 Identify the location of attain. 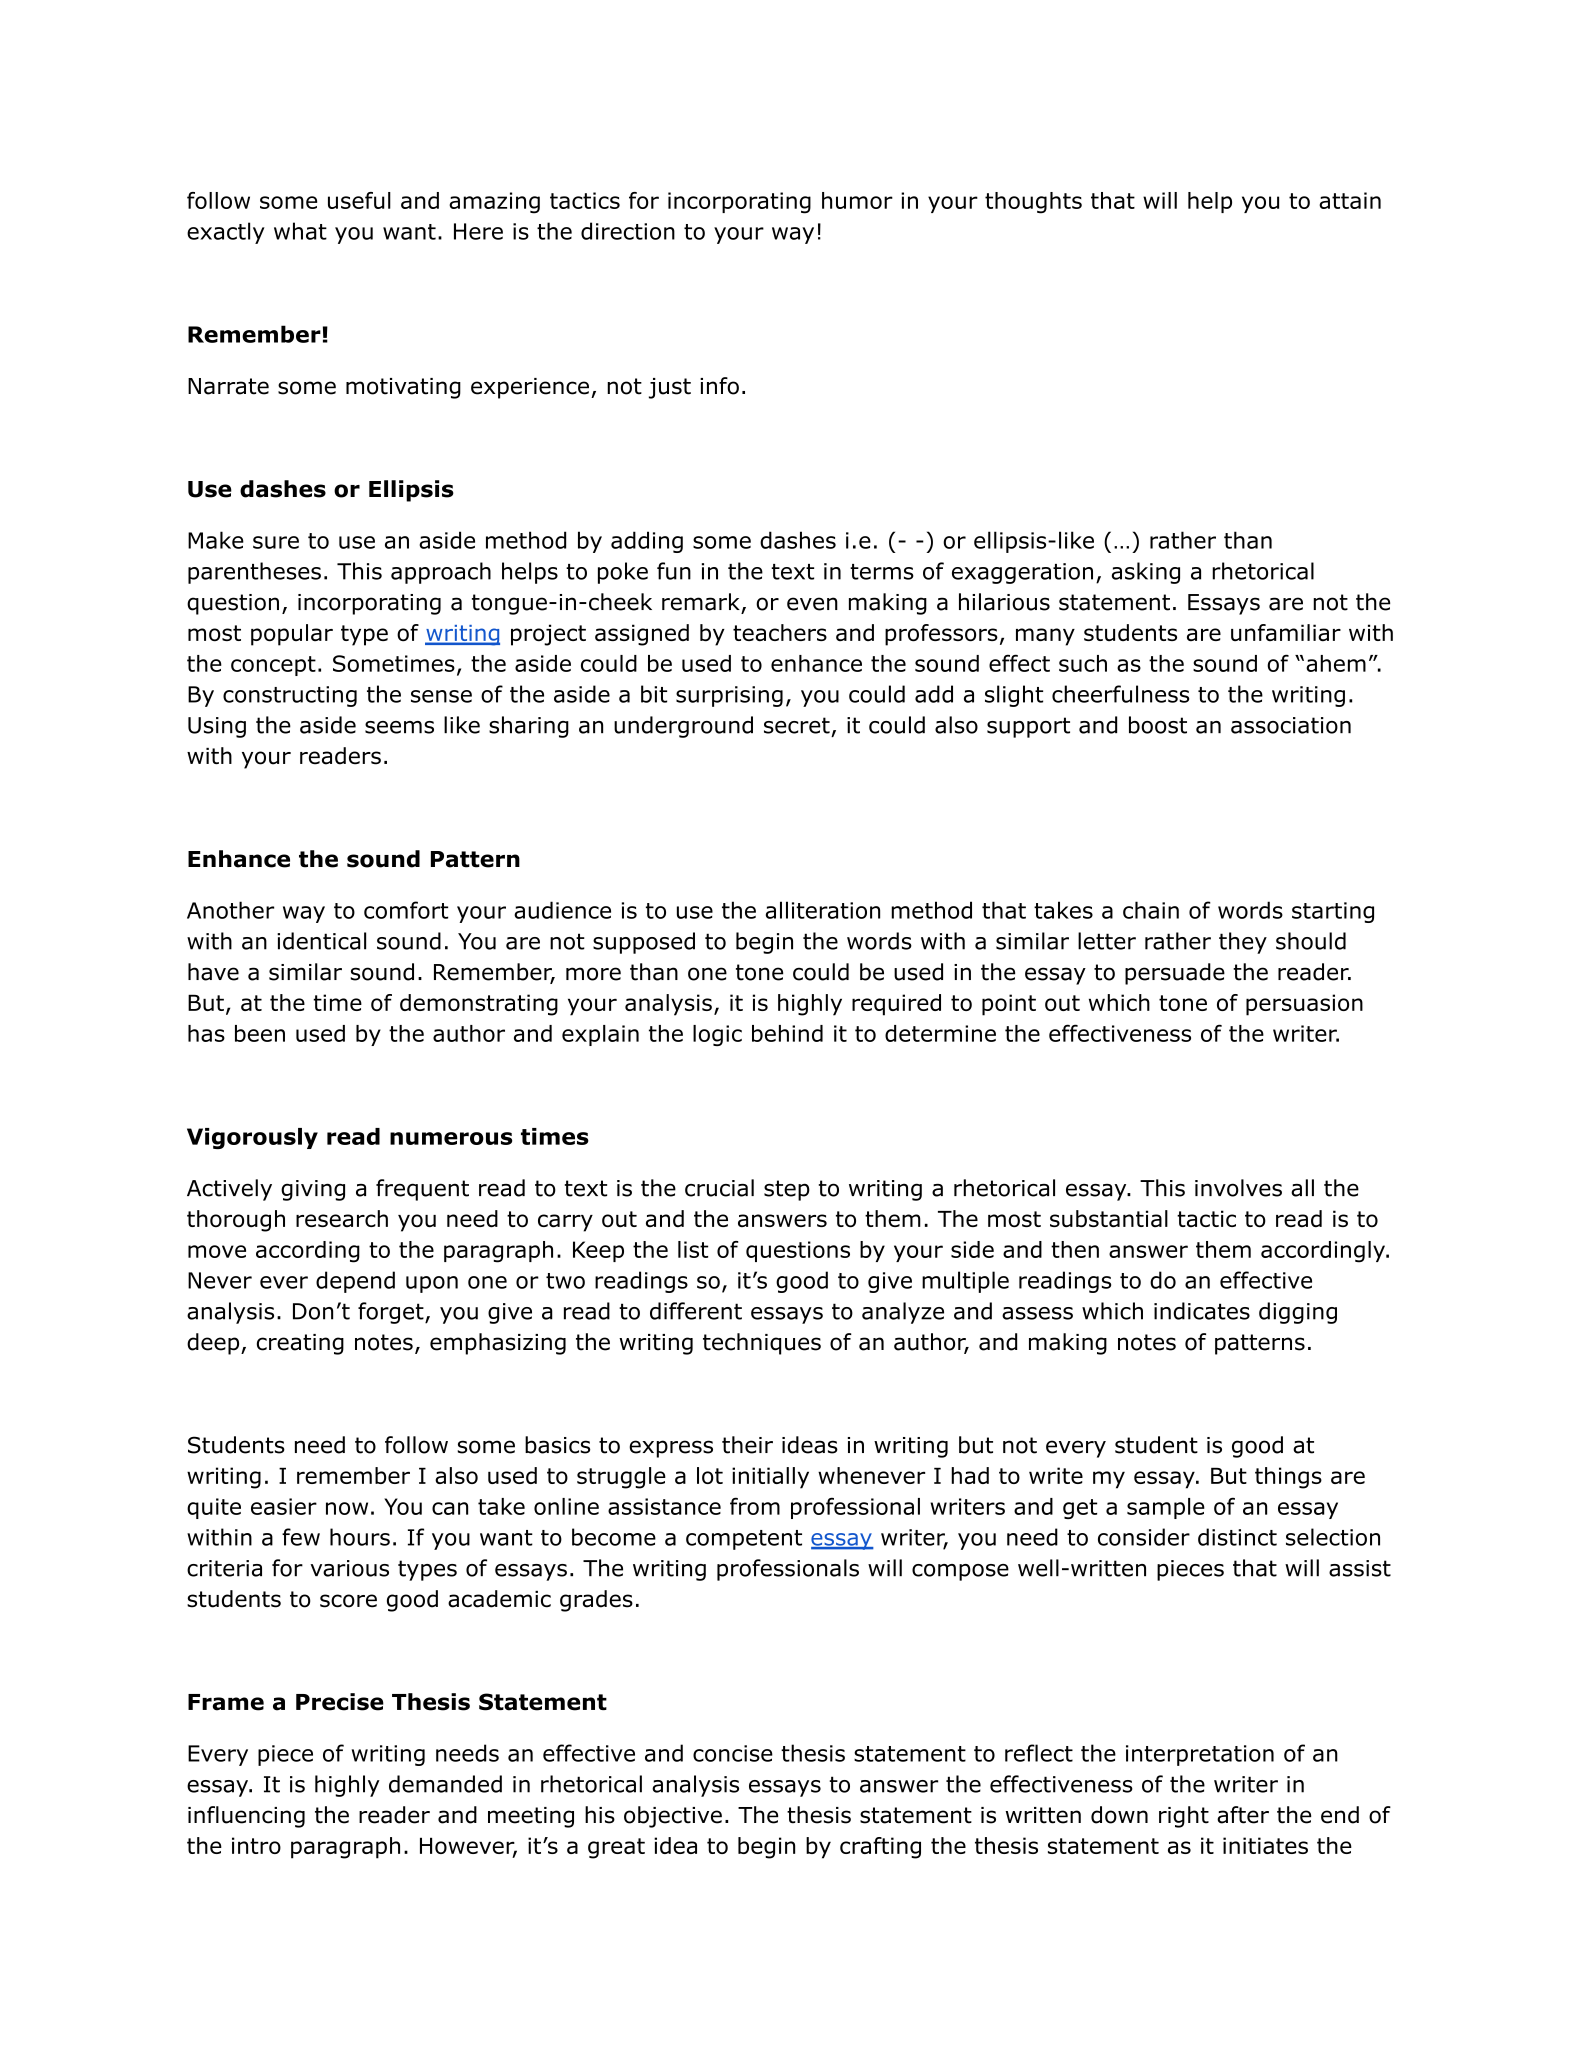
(1350, 200).
